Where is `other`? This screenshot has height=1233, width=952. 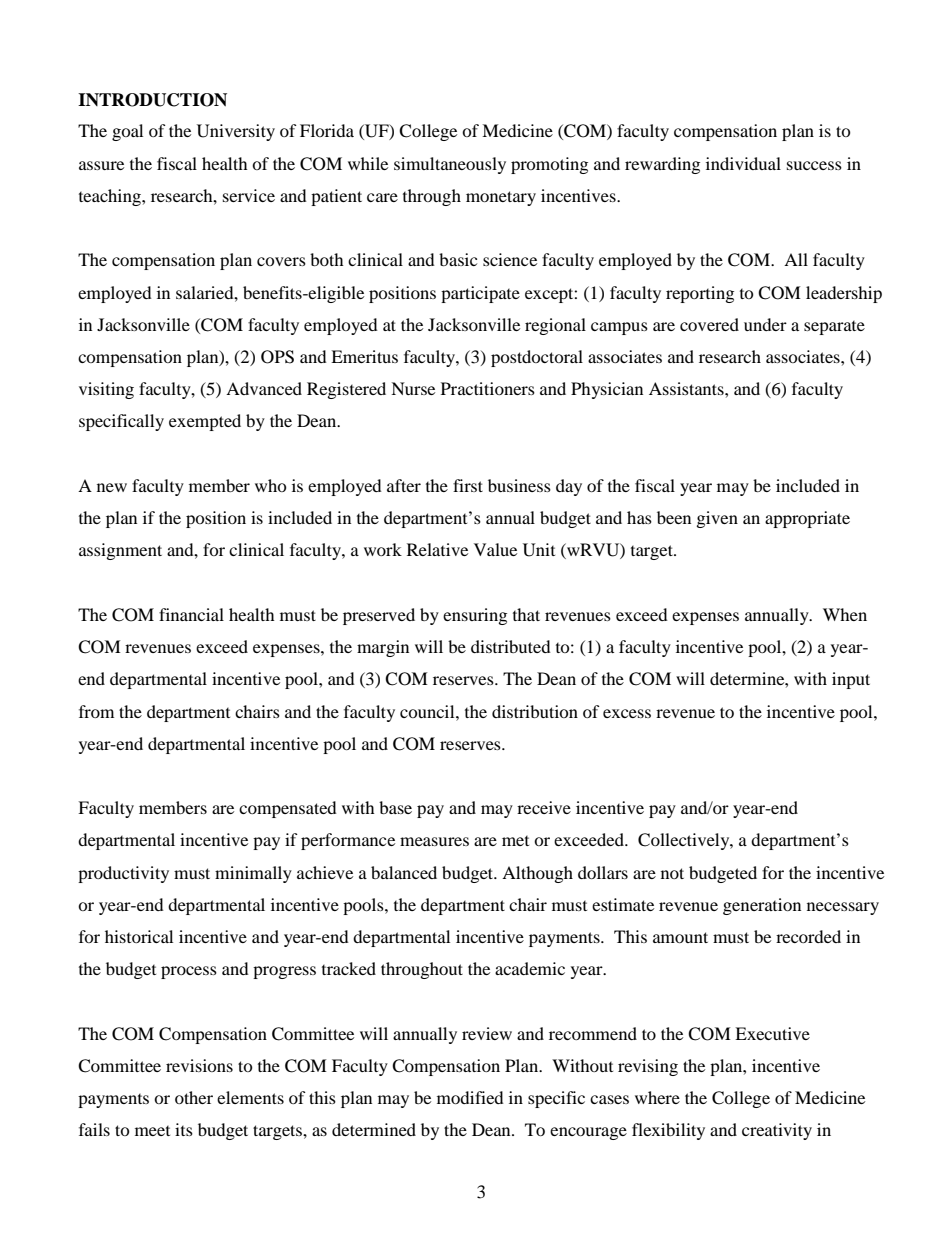
other is located at coordinates (194, 1097).
